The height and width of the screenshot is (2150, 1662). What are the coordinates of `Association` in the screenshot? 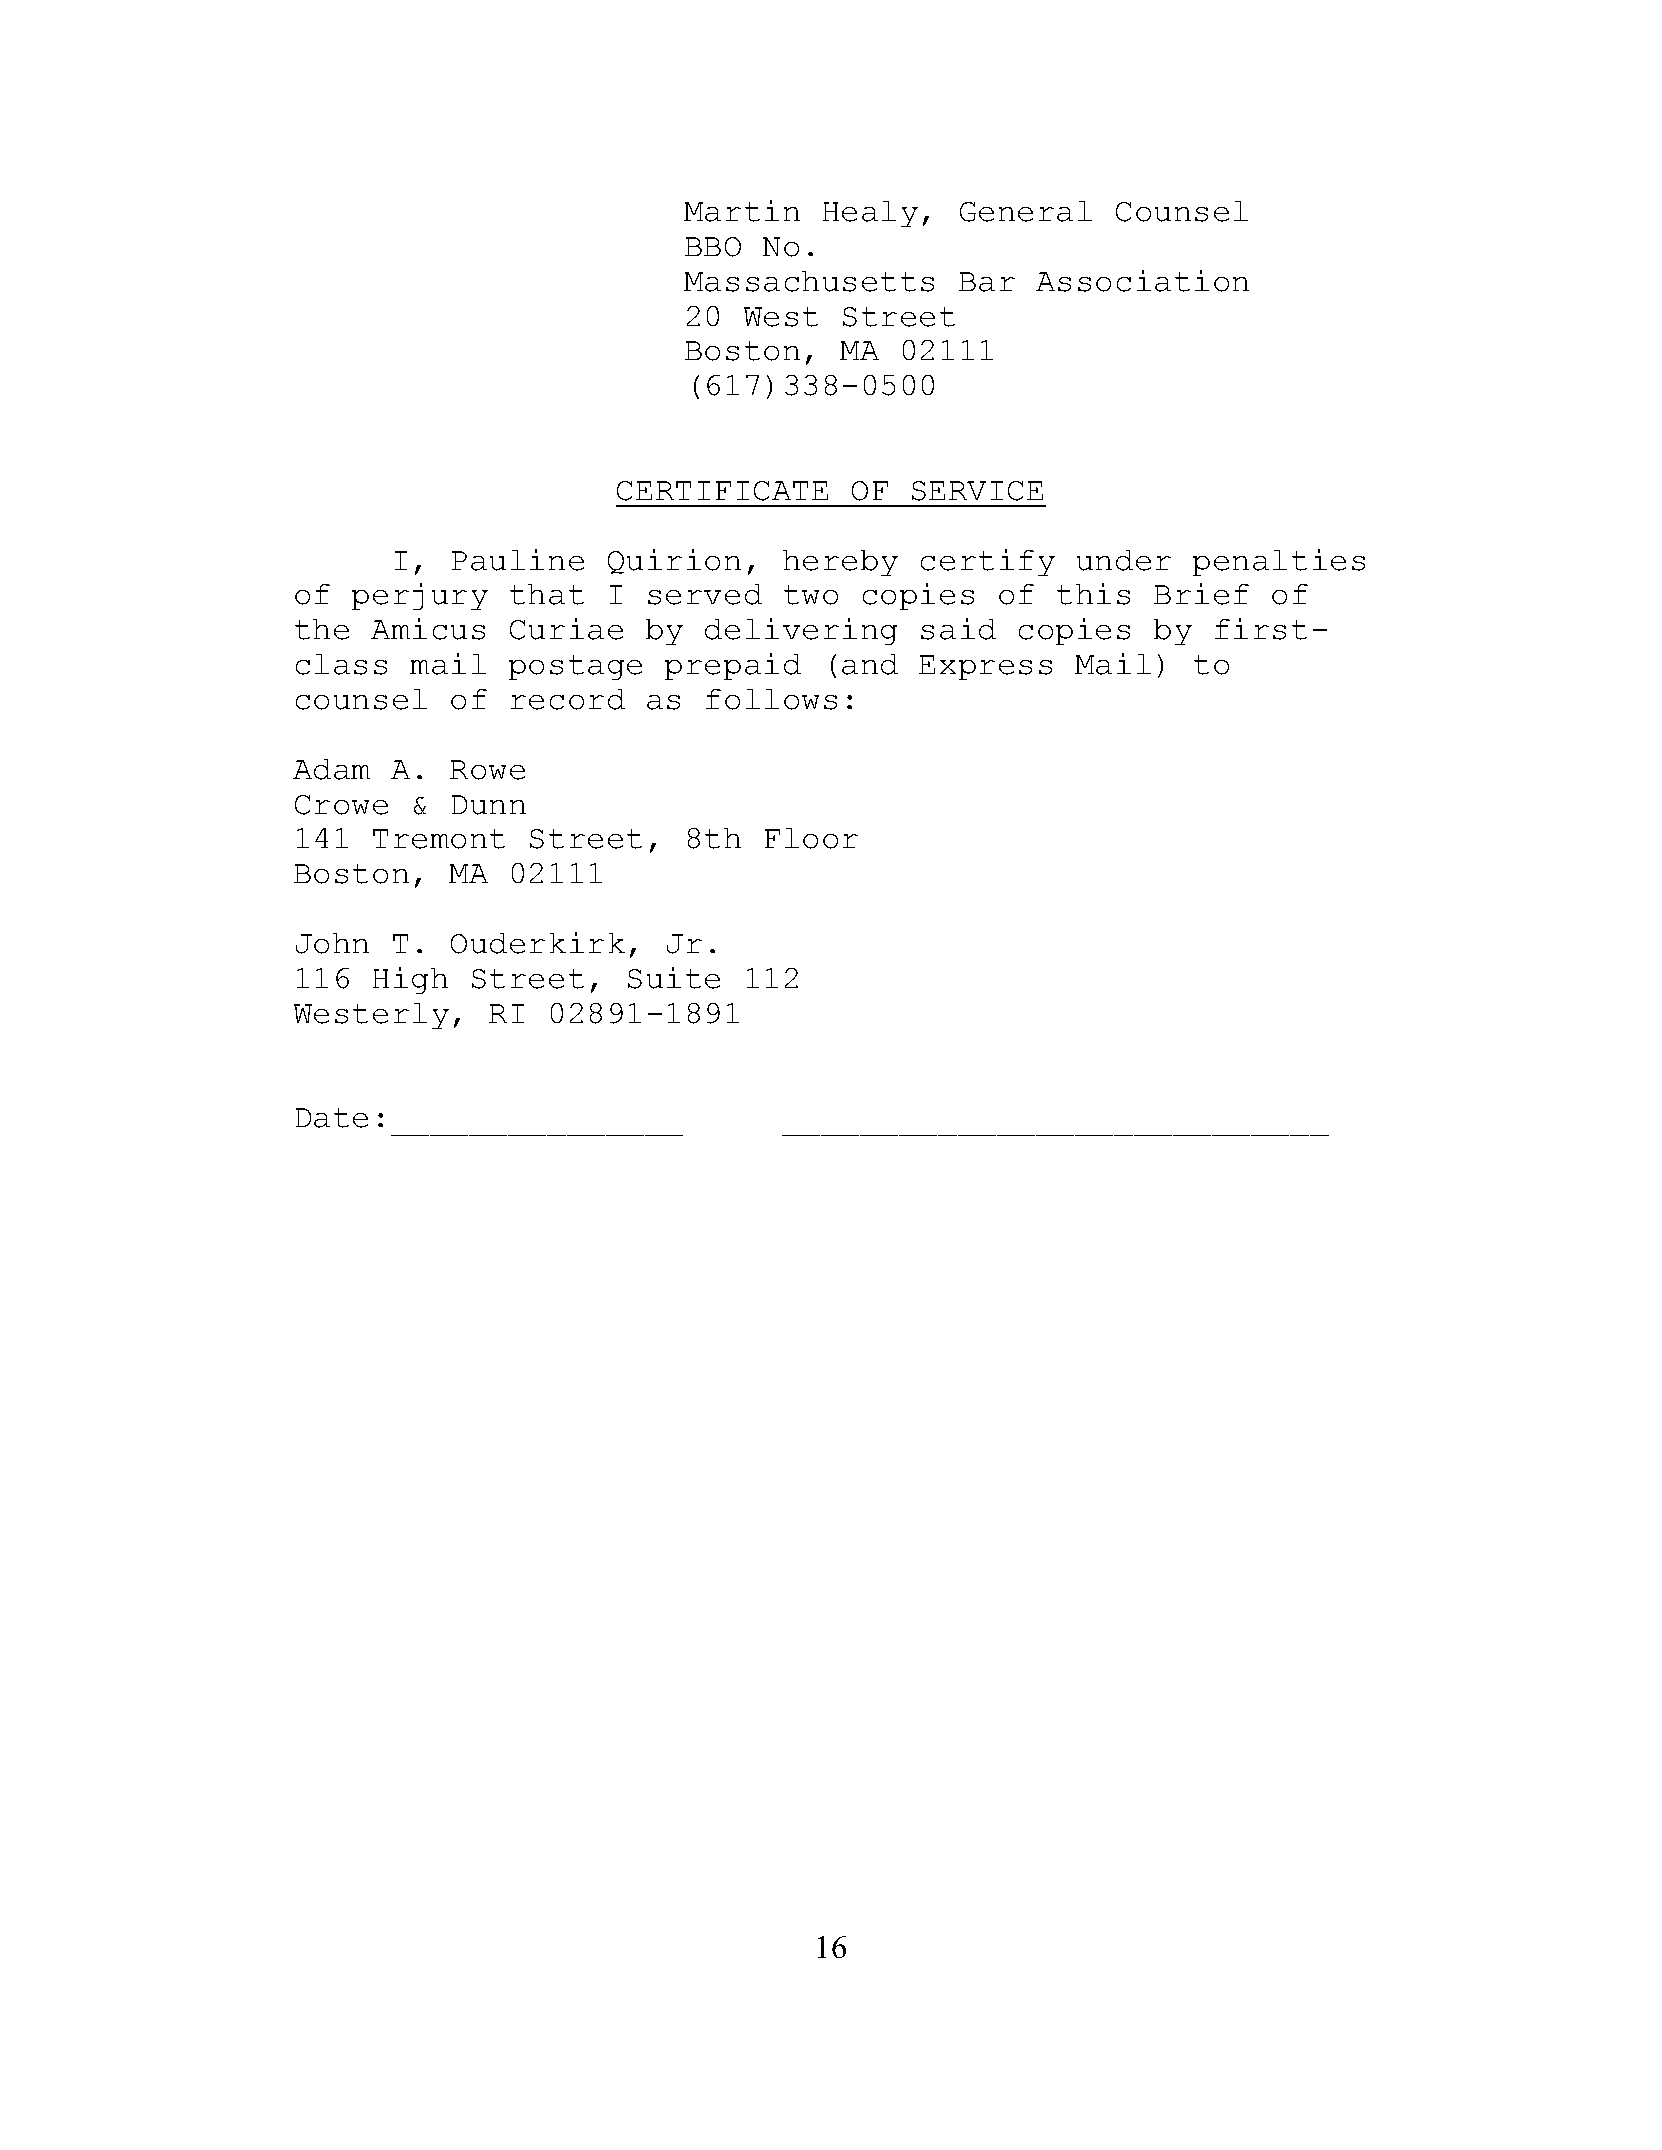 It's located at (1142, 281).
